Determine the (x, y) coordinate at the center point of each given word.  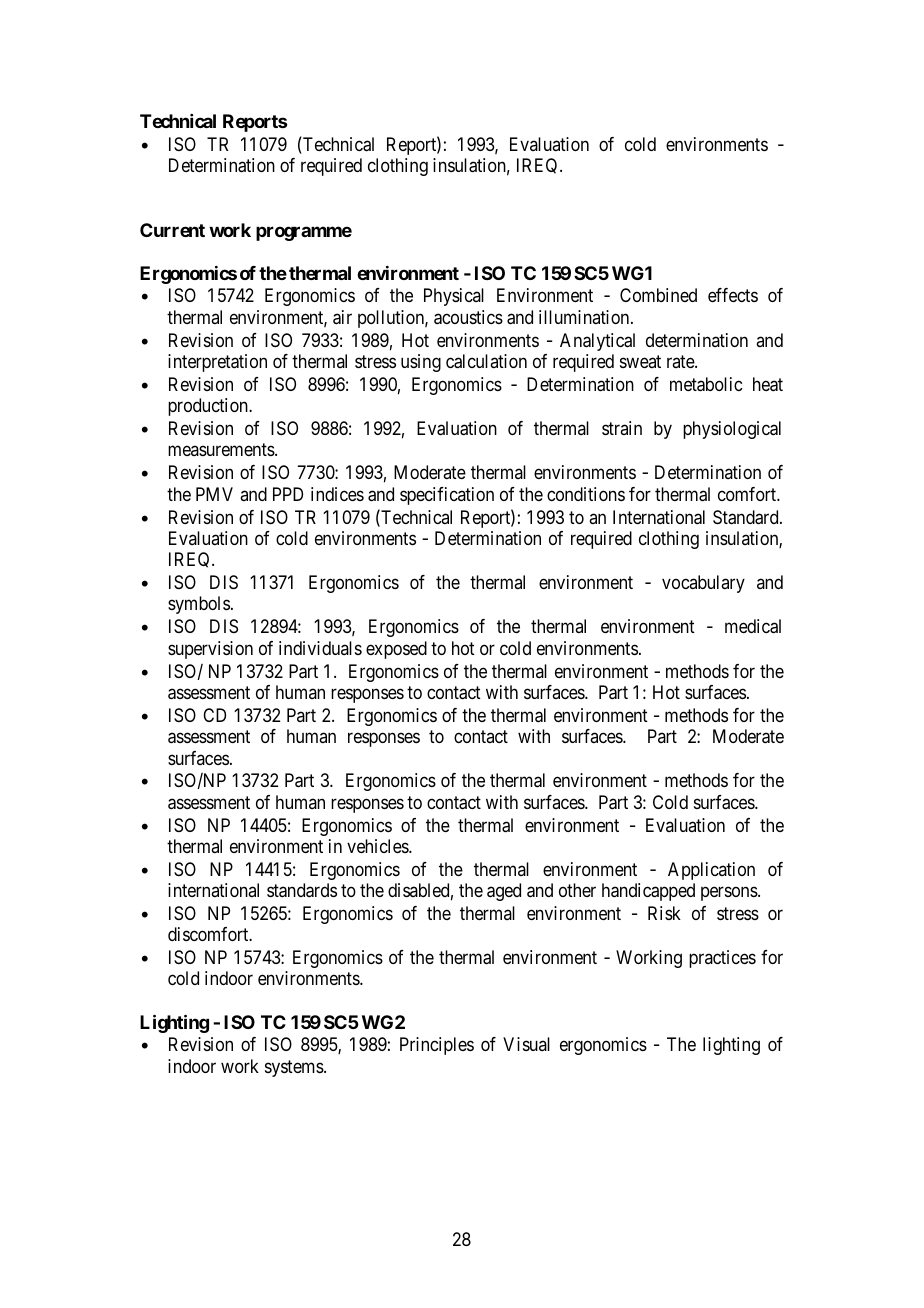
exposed (396, 650)
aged (504, 892)
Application (711, 871)
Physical (454, 297)
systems (295, 1068)
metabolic (706, 384)
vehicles (378, 846)
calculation (486, 361)
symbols (199, 605)
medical (753, 626)
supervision (210, 650)
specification (447, 496)
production (209, 407)
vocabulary (703, 584)
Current (172, 230)
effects (733, 295)
